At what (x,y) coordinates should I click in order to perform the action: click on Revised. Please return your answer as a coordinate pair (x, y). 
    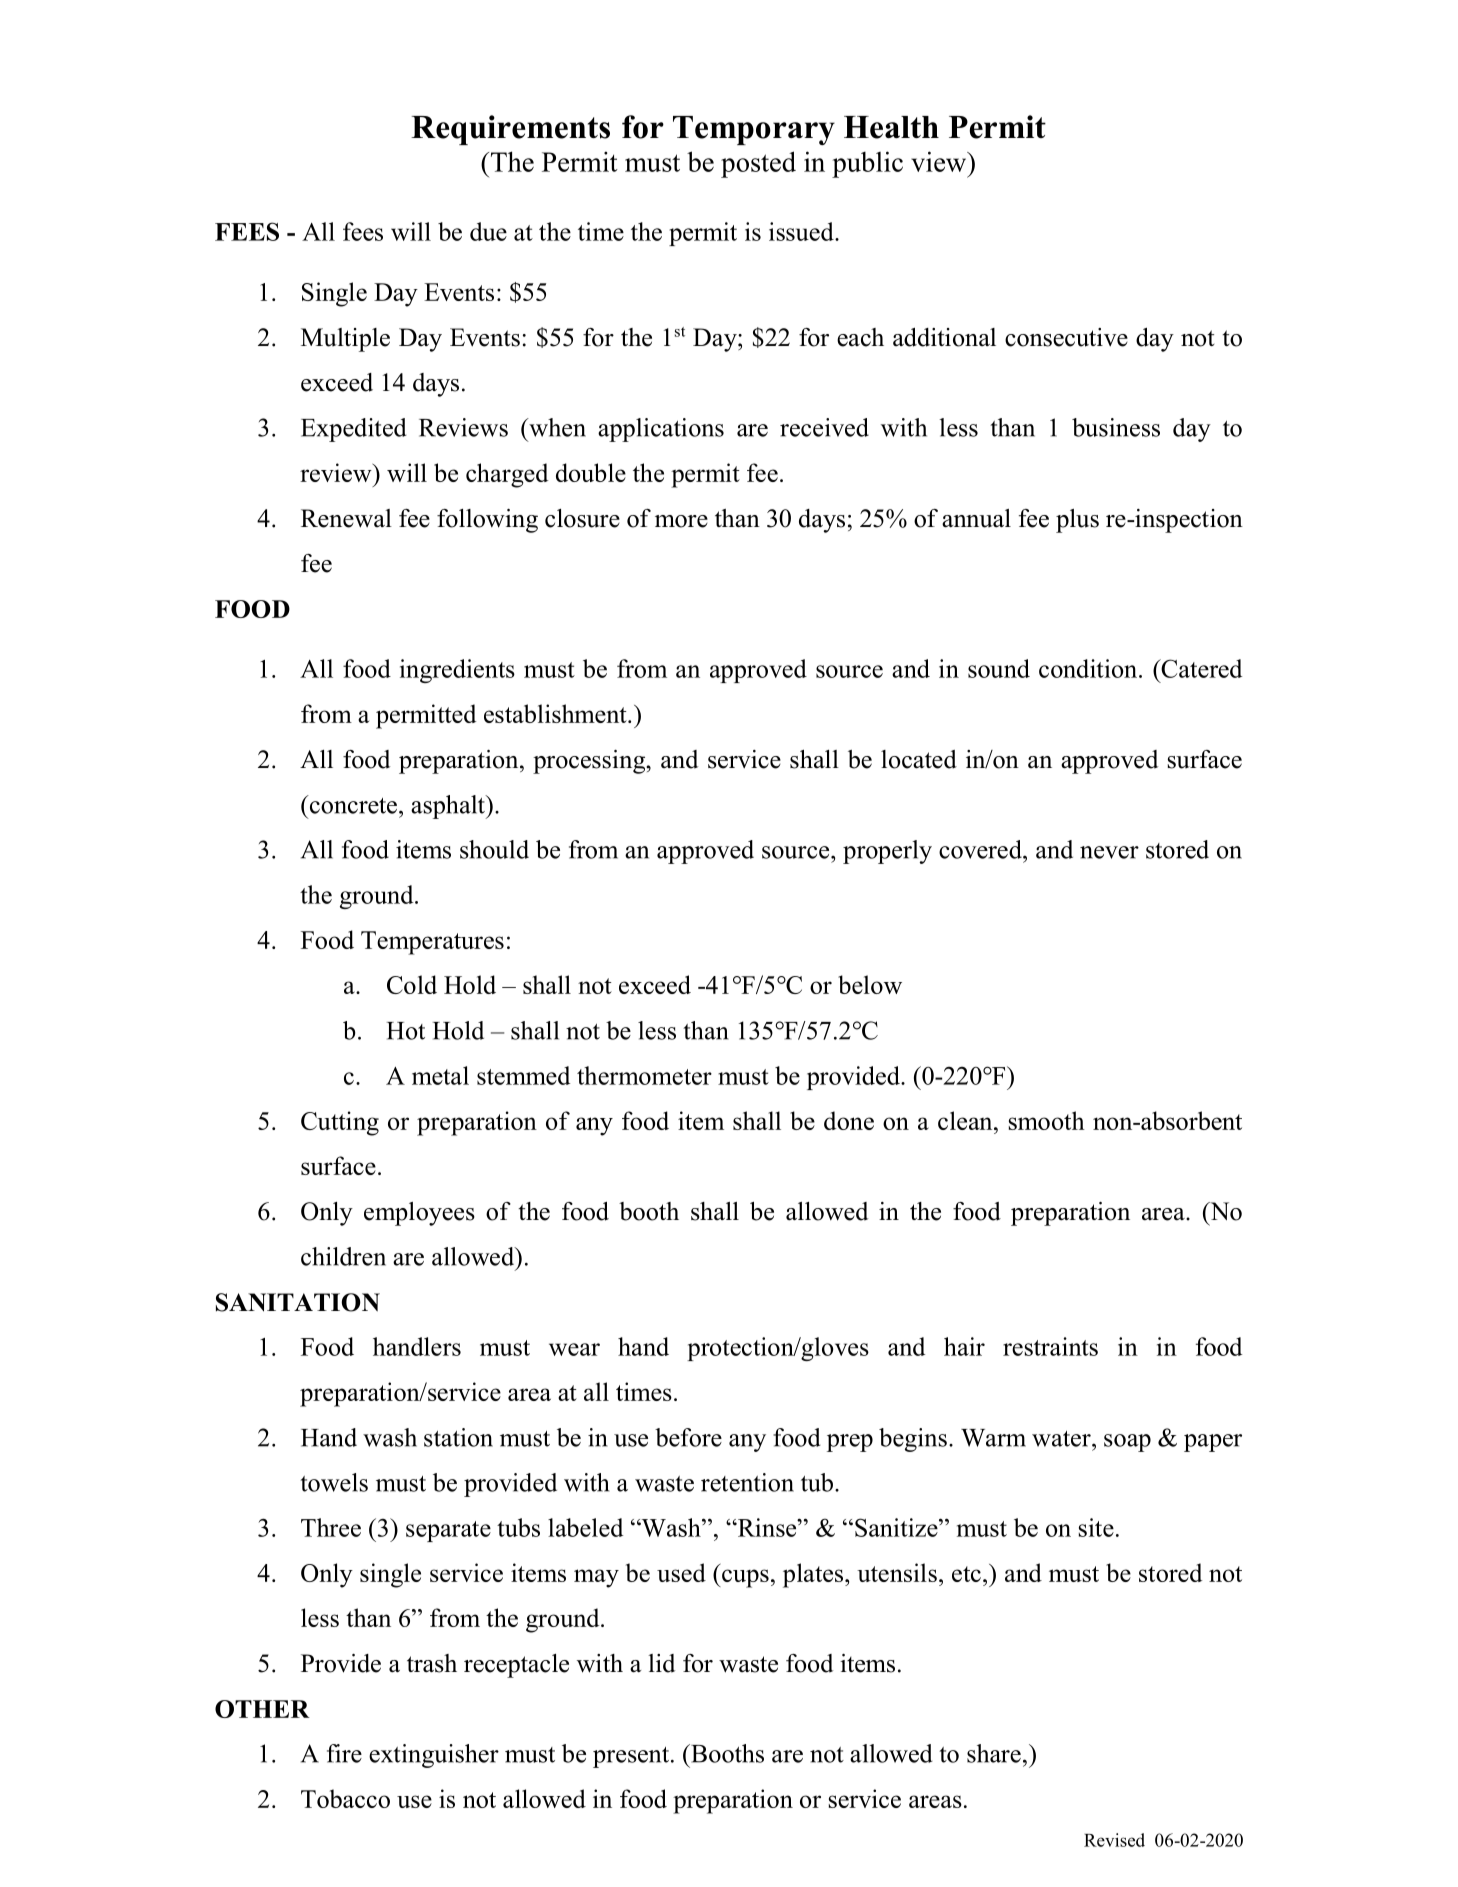
    Looking at the image, I should click on (1114, 1840).
